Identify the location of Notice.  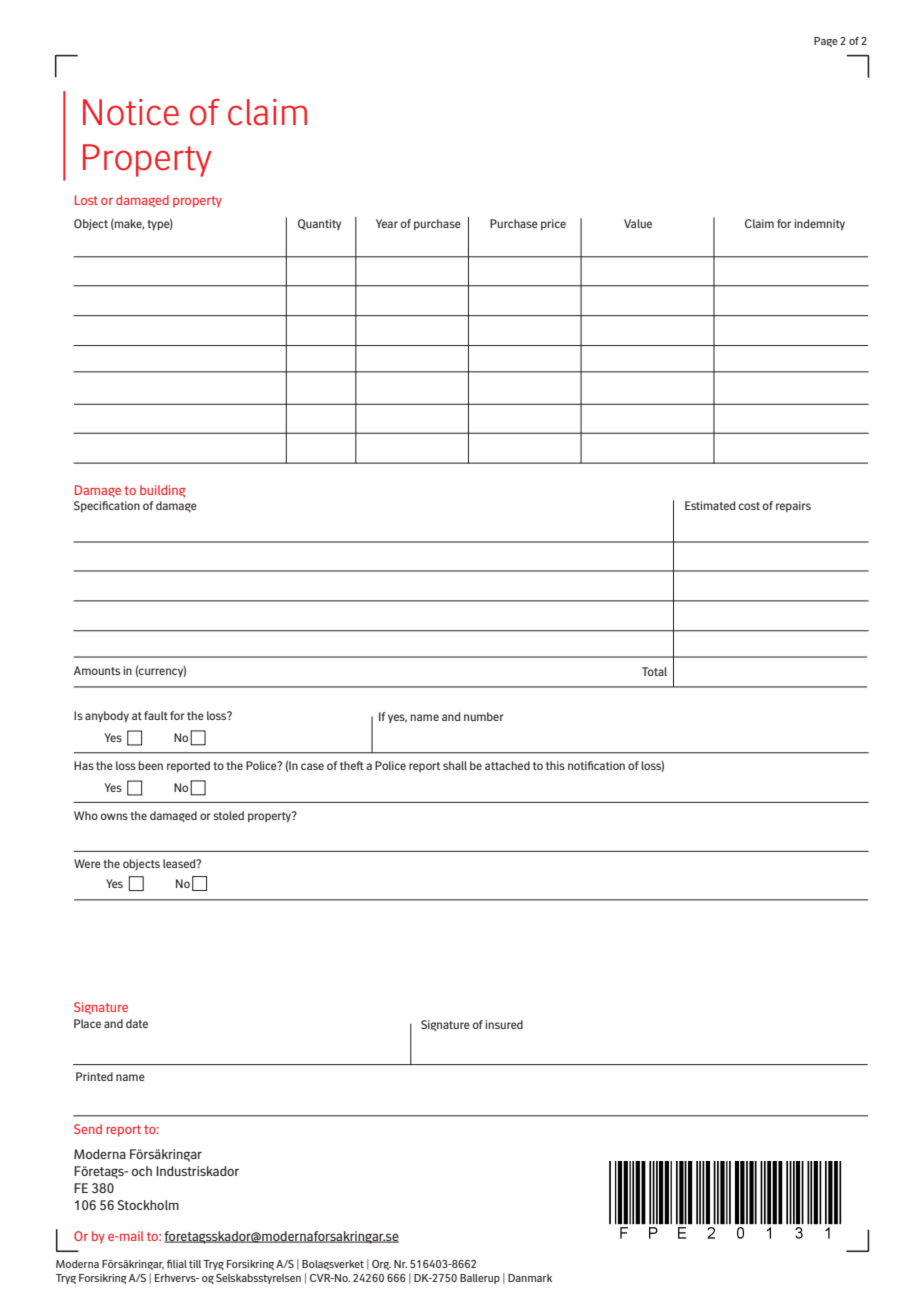
(131, 112).
